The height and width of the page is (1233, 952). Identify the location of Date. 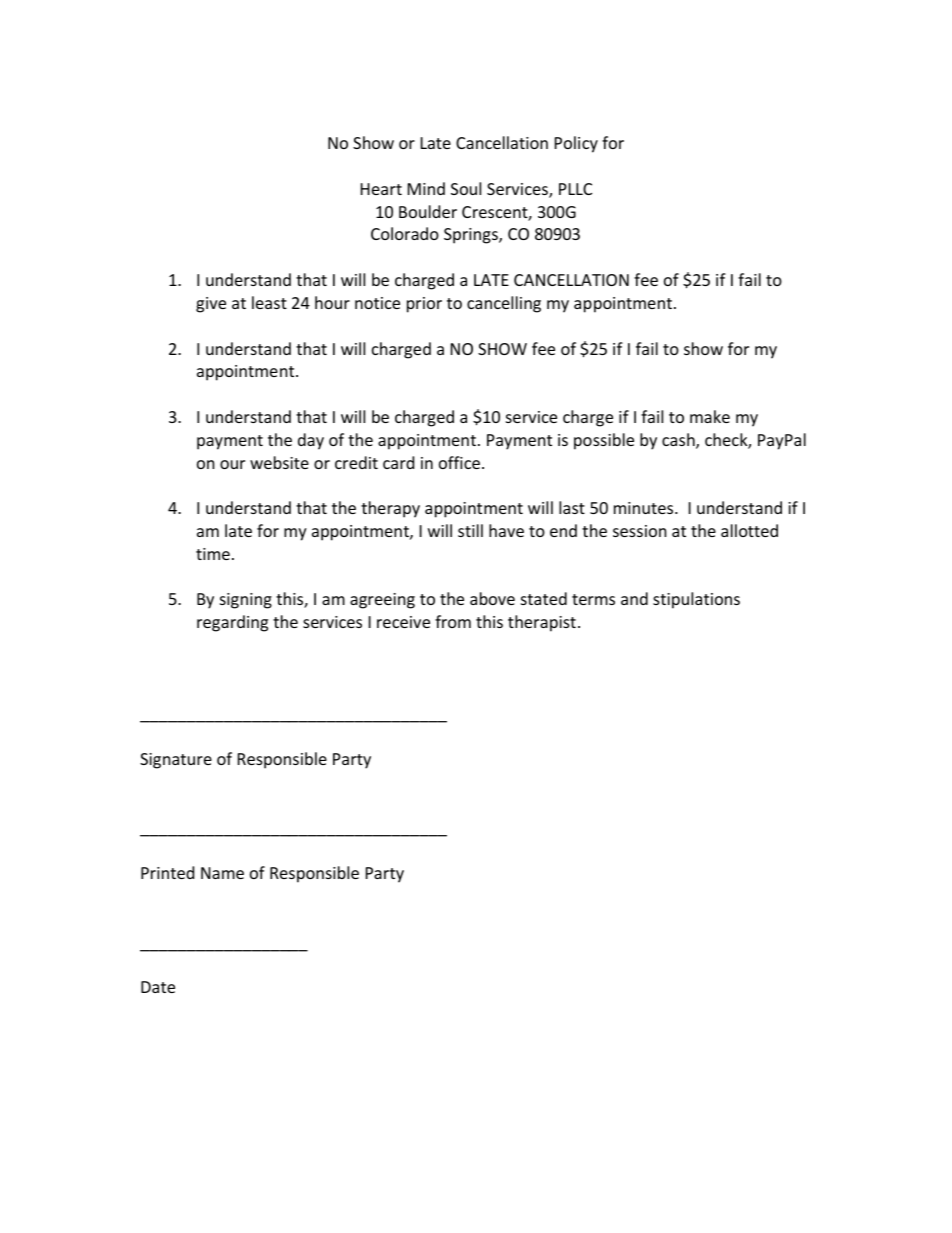
(158, 987).
